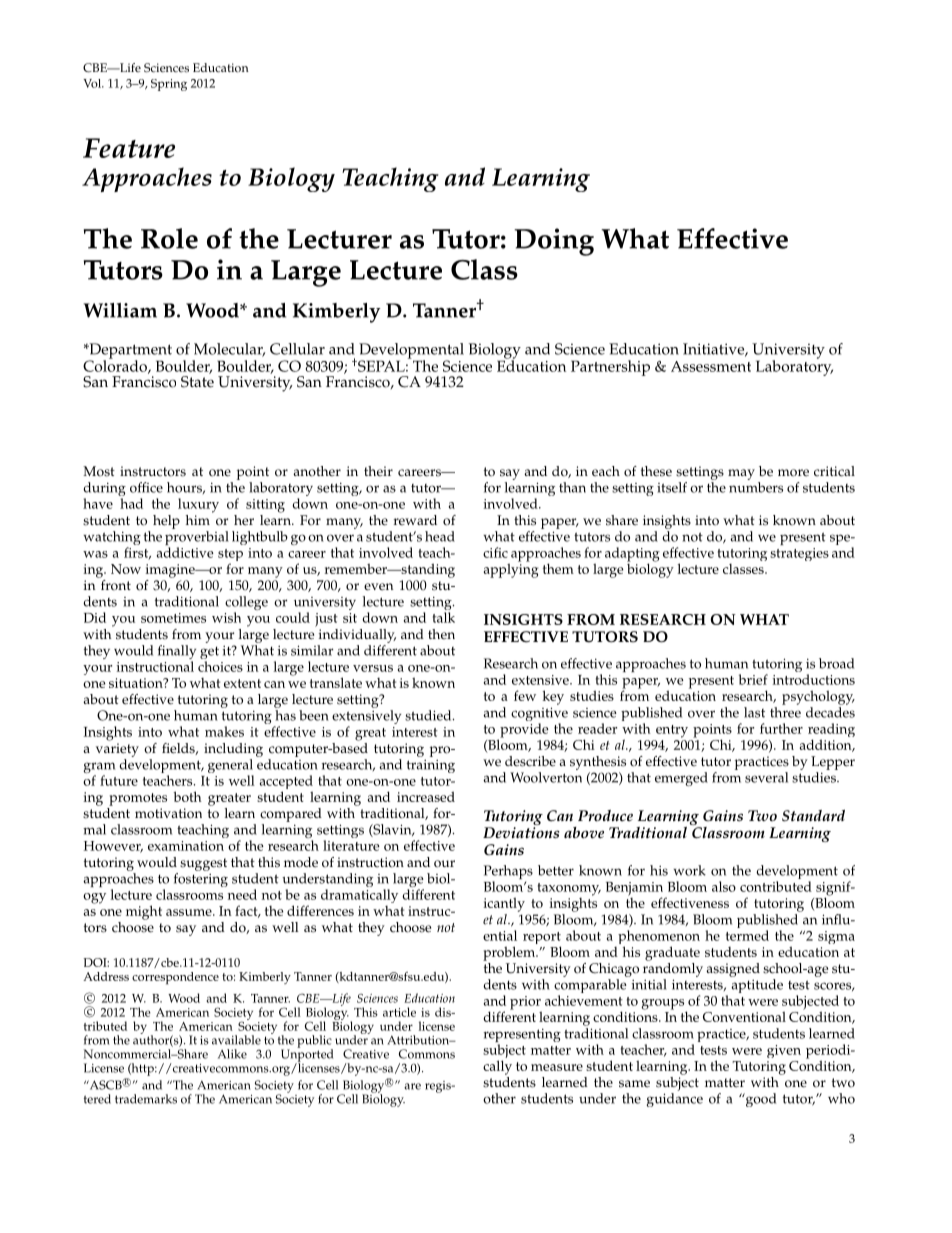  What do you see at coordinates (419, 1040) in the screenshot?
I see `Attribution` at bounding box center [419, 1040].
